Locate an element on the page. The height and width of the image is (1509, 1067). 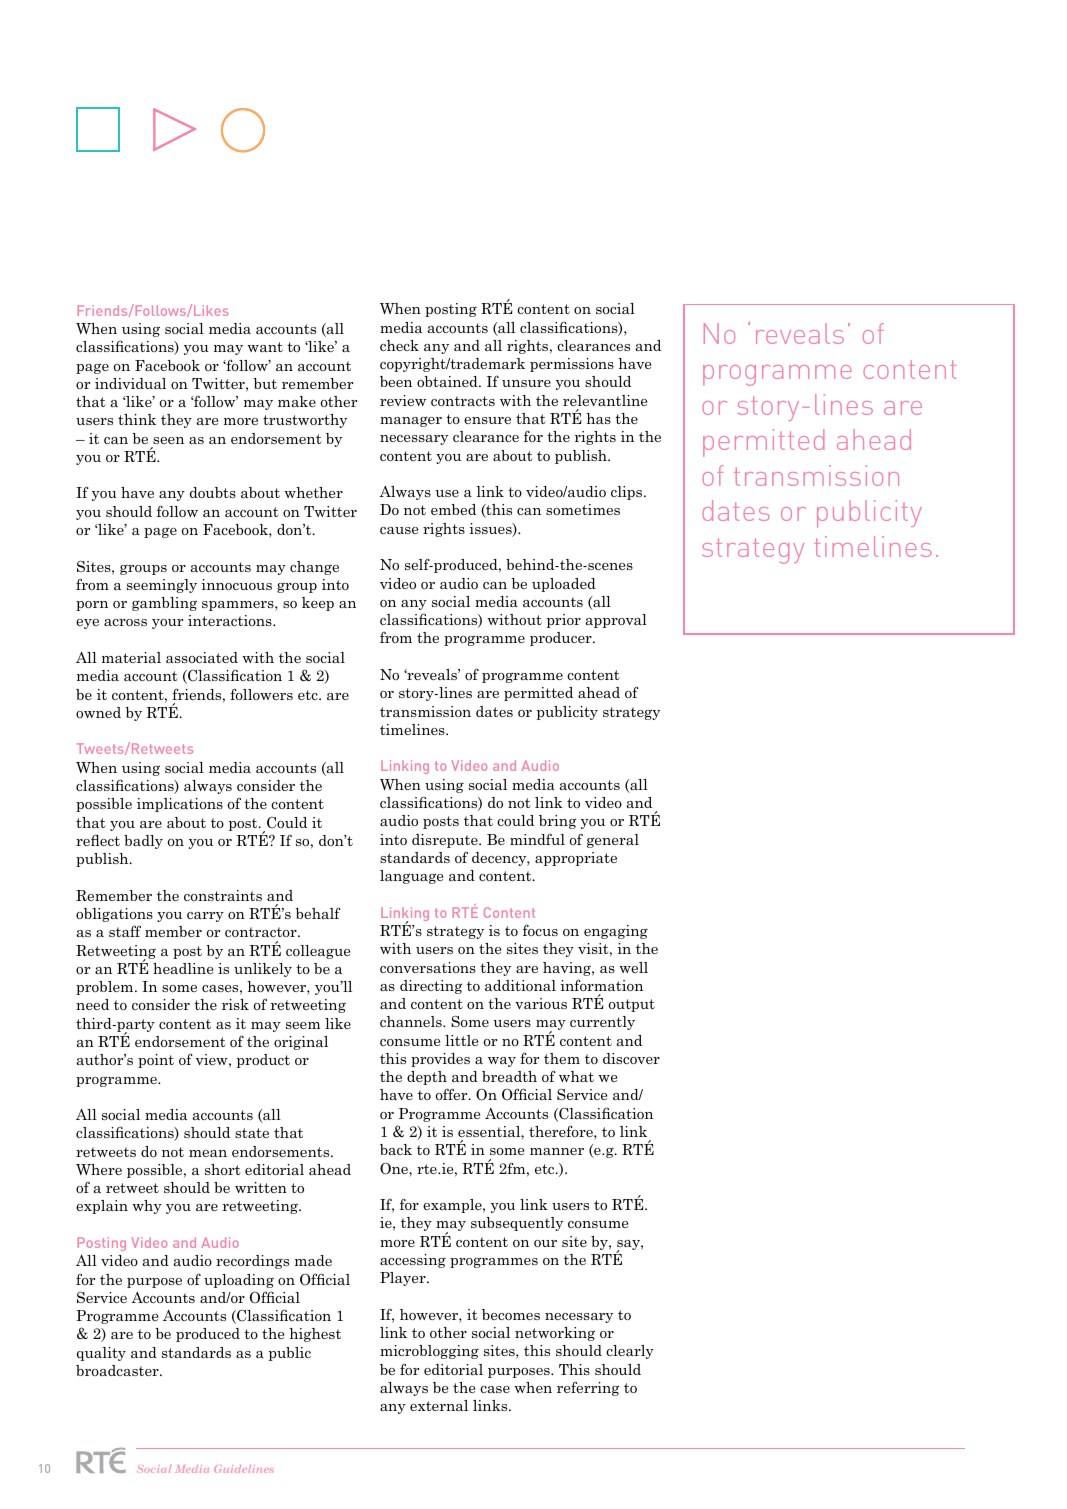
mean is located at coordinates (208, 1153).
